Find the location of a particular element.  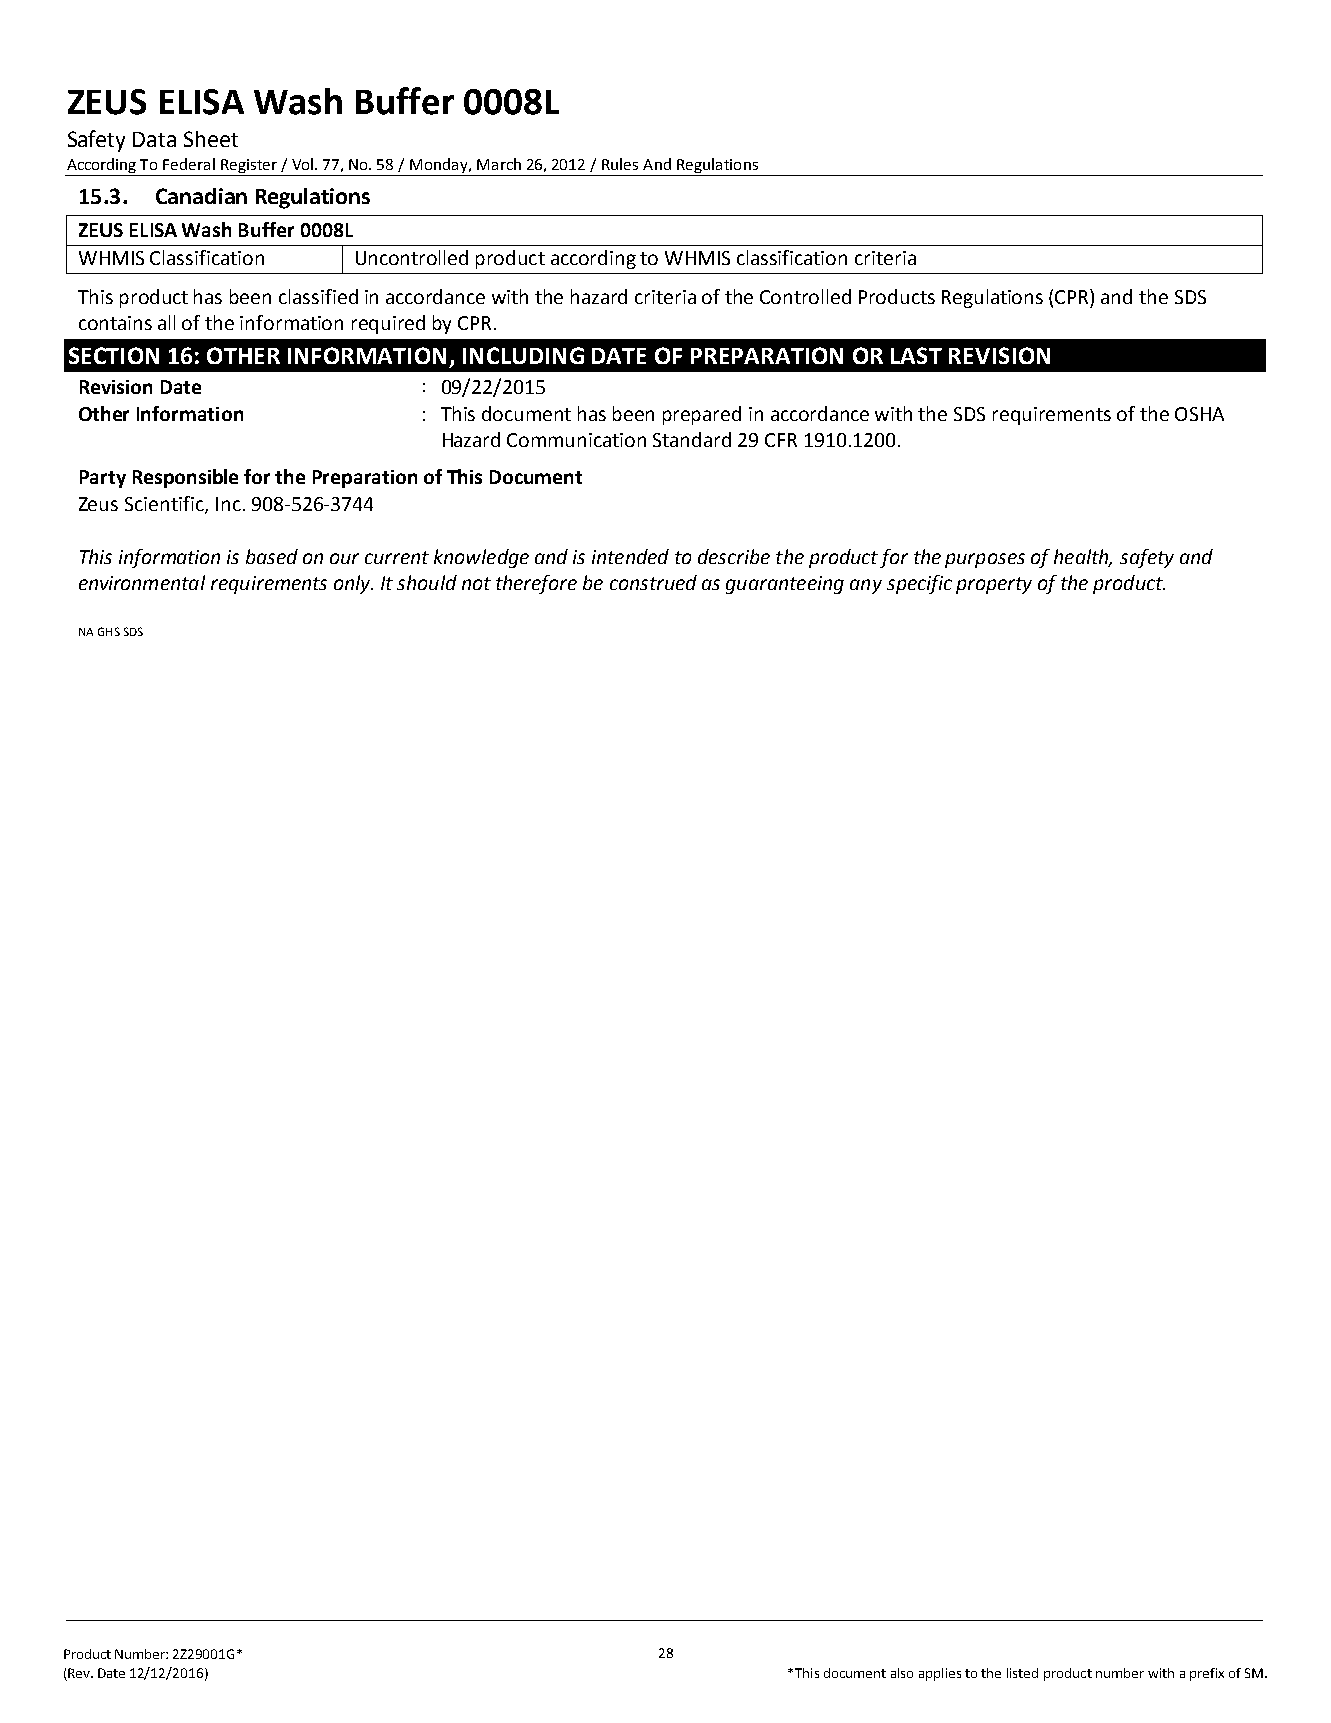

LAST is located at coordinates (916, 355).
